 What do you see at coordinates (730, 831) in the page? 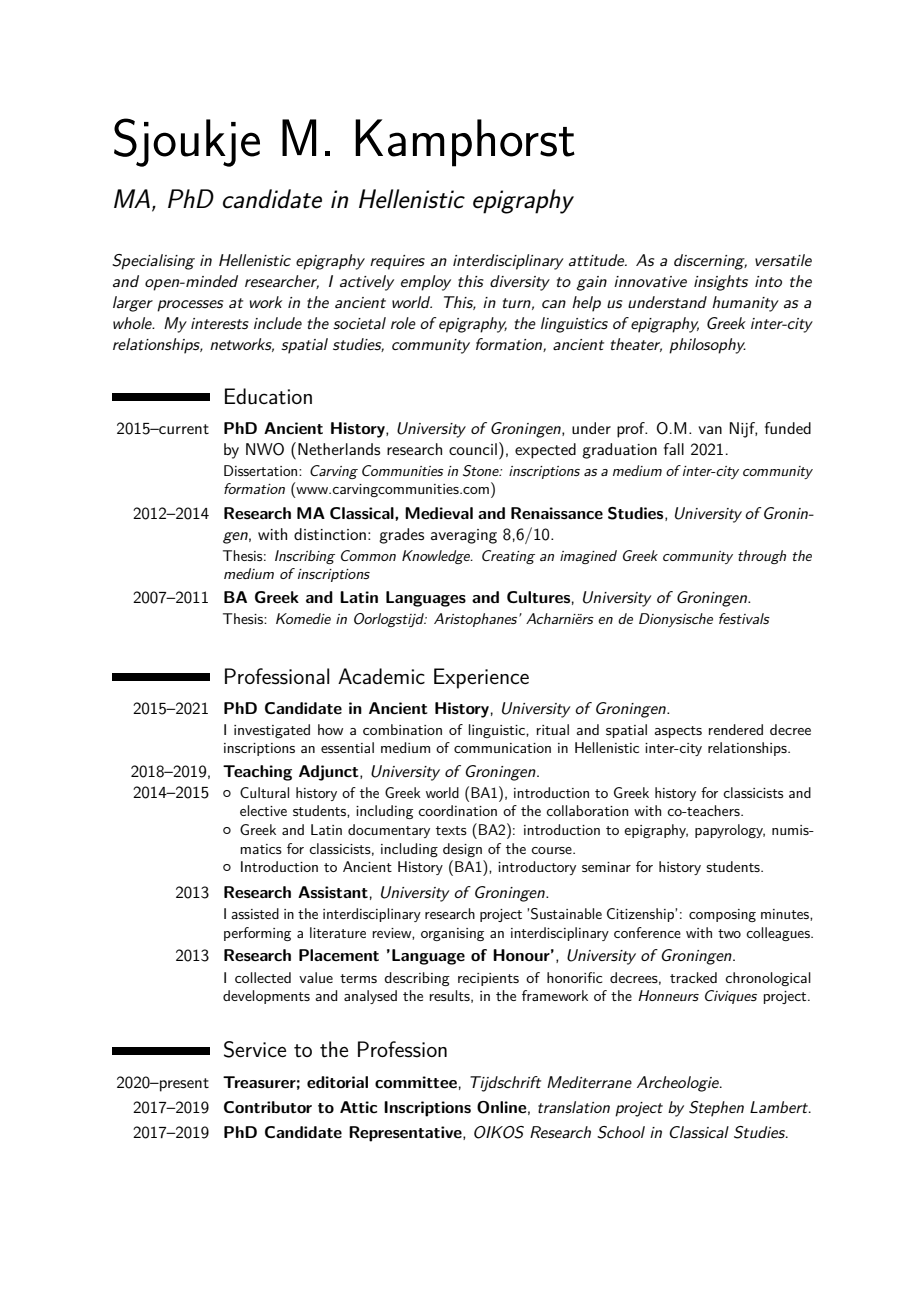
I see `papyrology` at bounding box center [730, 831].
